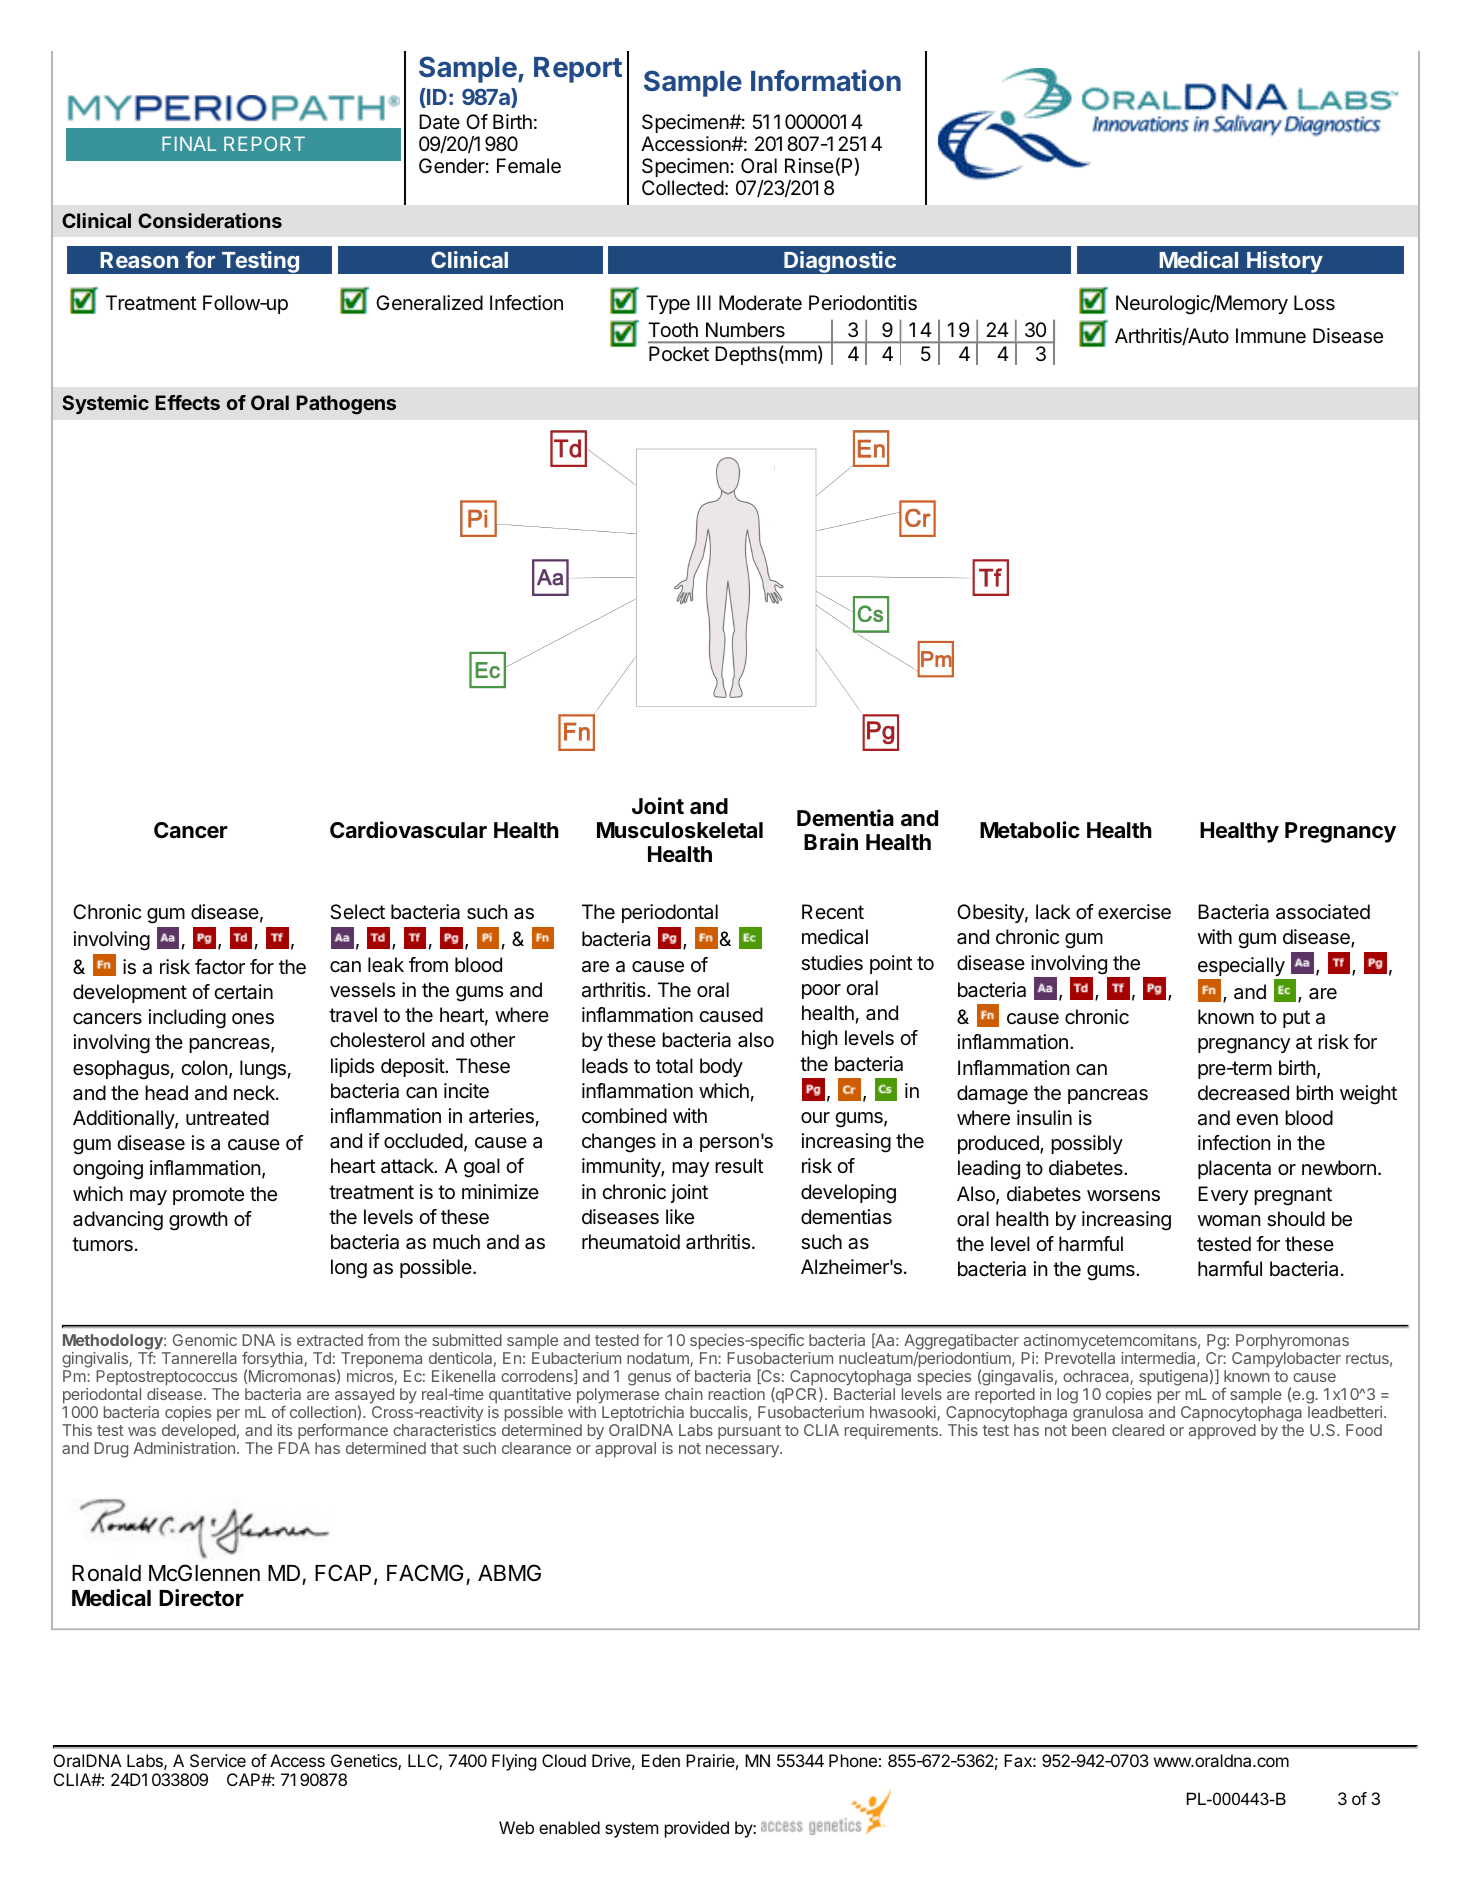  I want to click on Effects, so click(188, 402).
